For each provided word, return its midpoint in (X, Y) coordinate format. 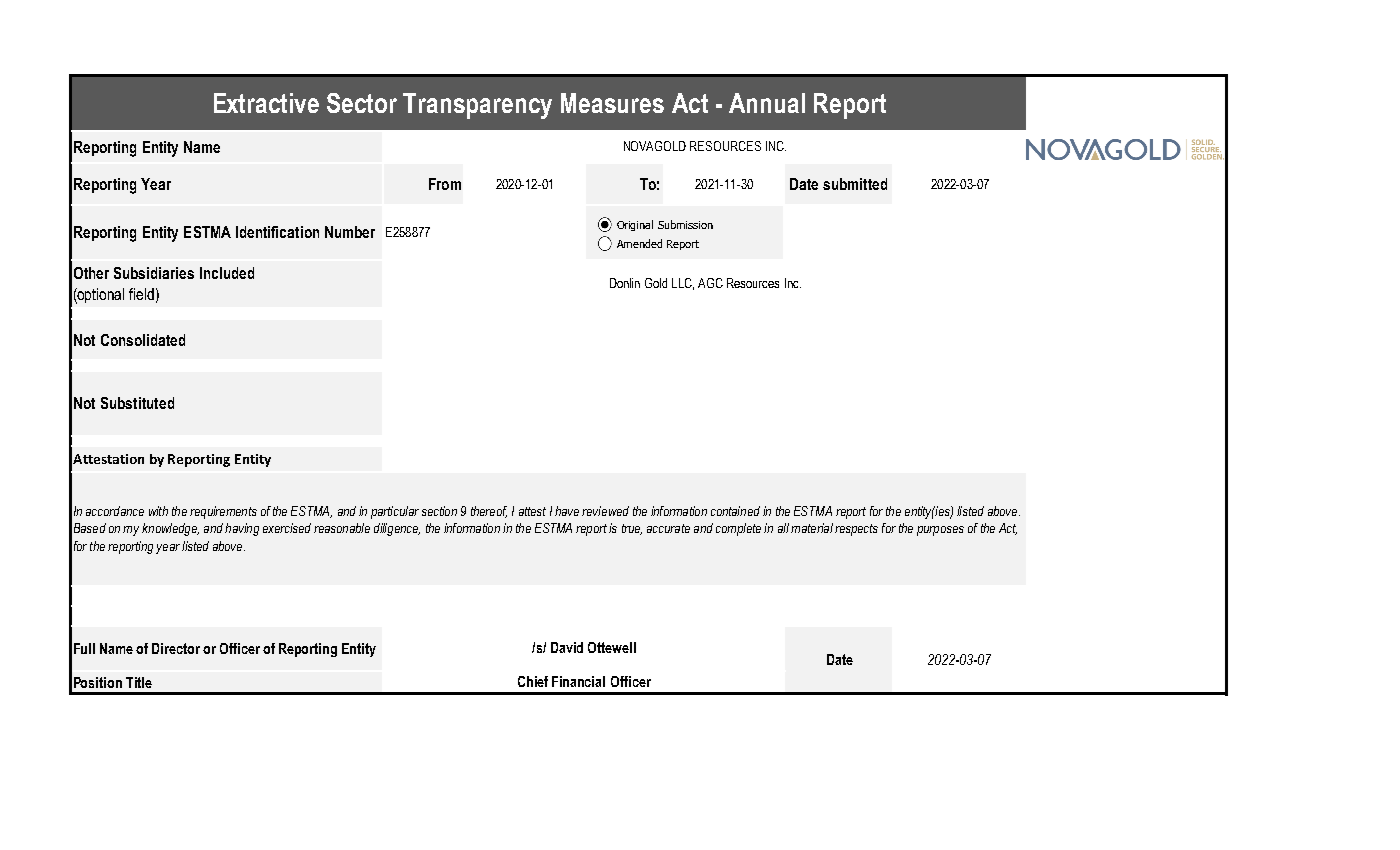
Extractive (266, 103)
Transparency (477, 106)
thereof (489, 512)
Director (176, 648)
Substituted (137, 403)
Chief (533, 681)
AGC (710, 283)
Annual (767, 103)
